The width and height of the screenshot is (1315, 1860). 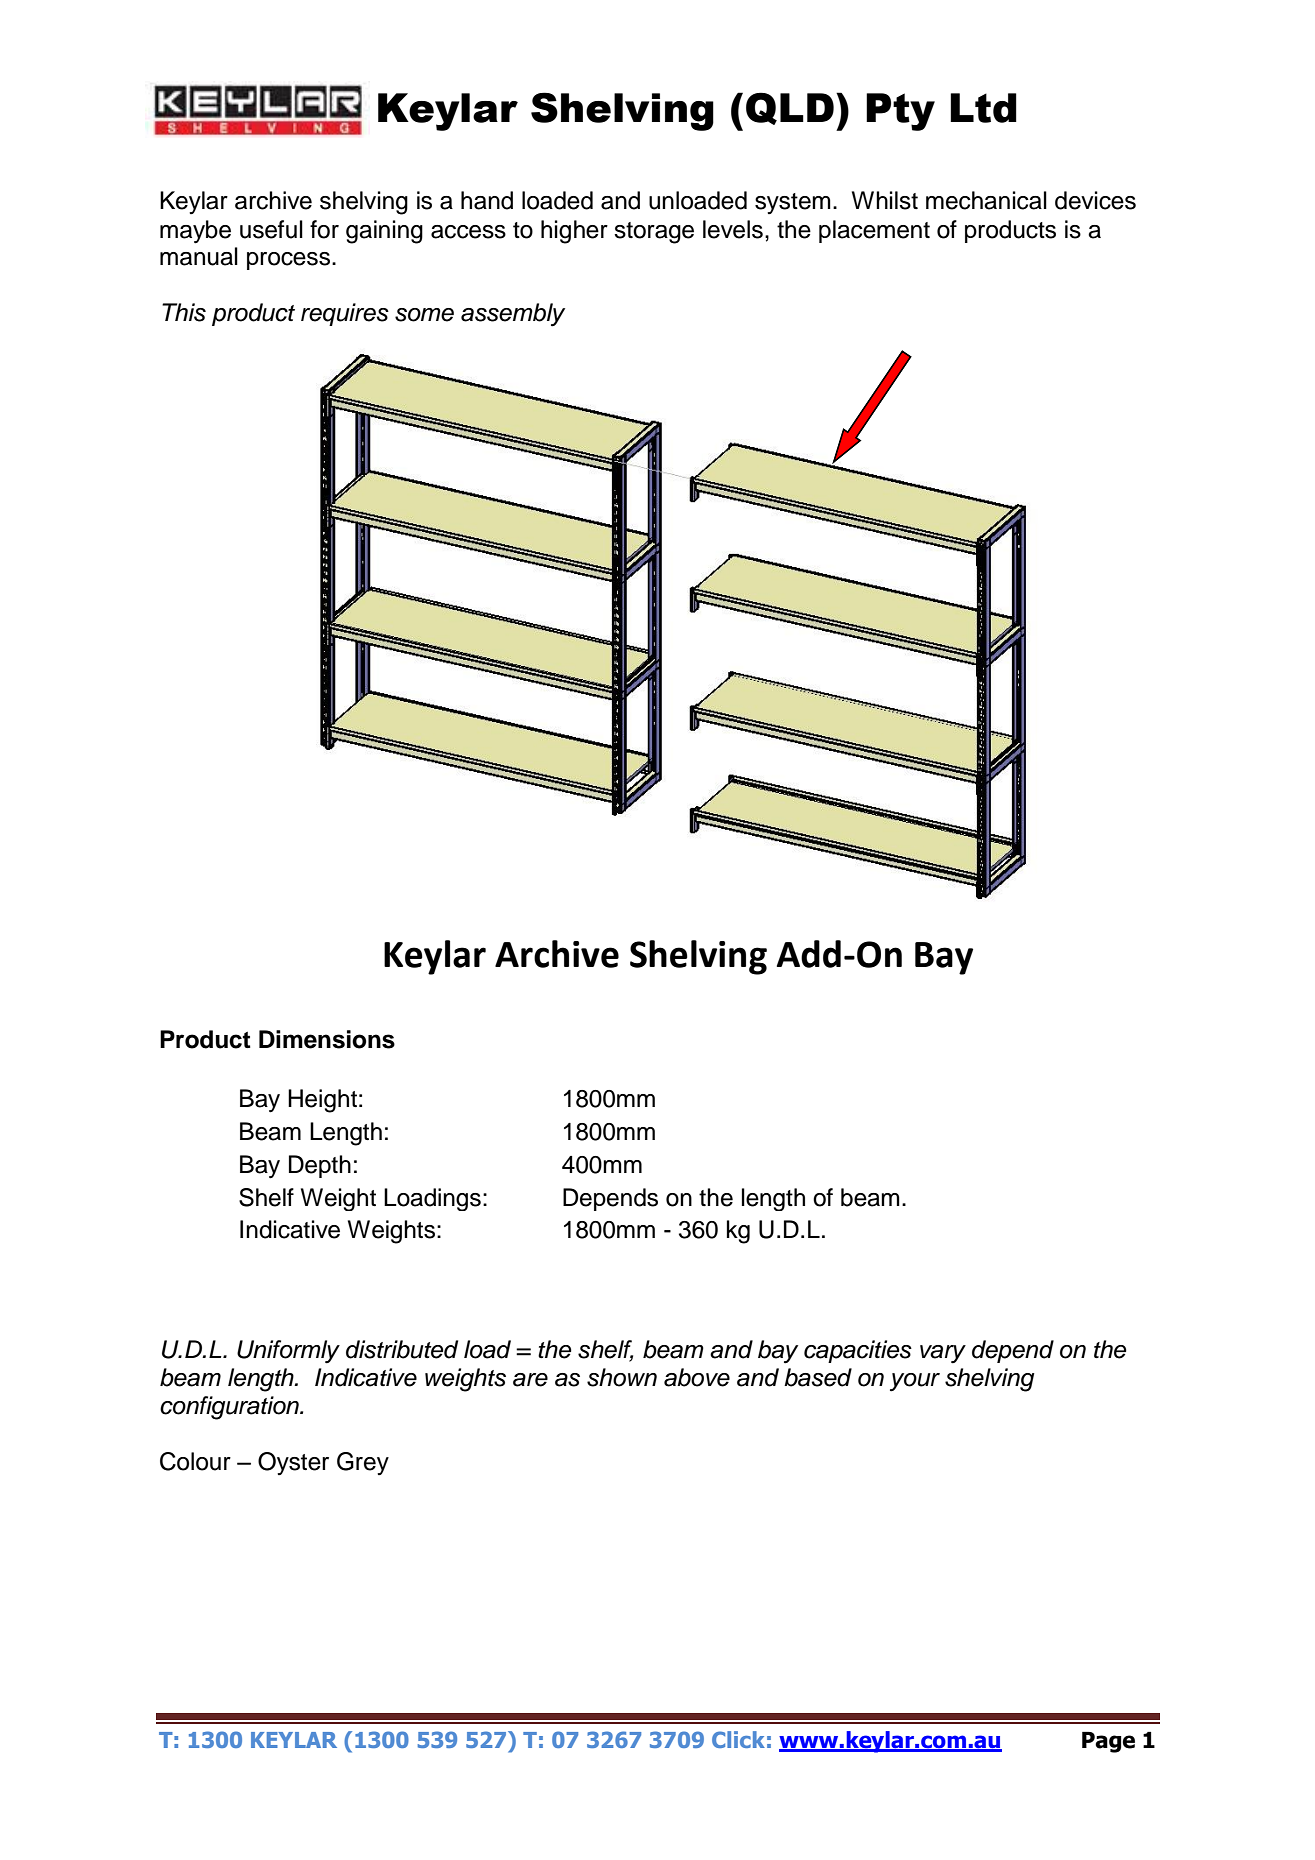 I want to click on requires, so click(x=345, y=314).
